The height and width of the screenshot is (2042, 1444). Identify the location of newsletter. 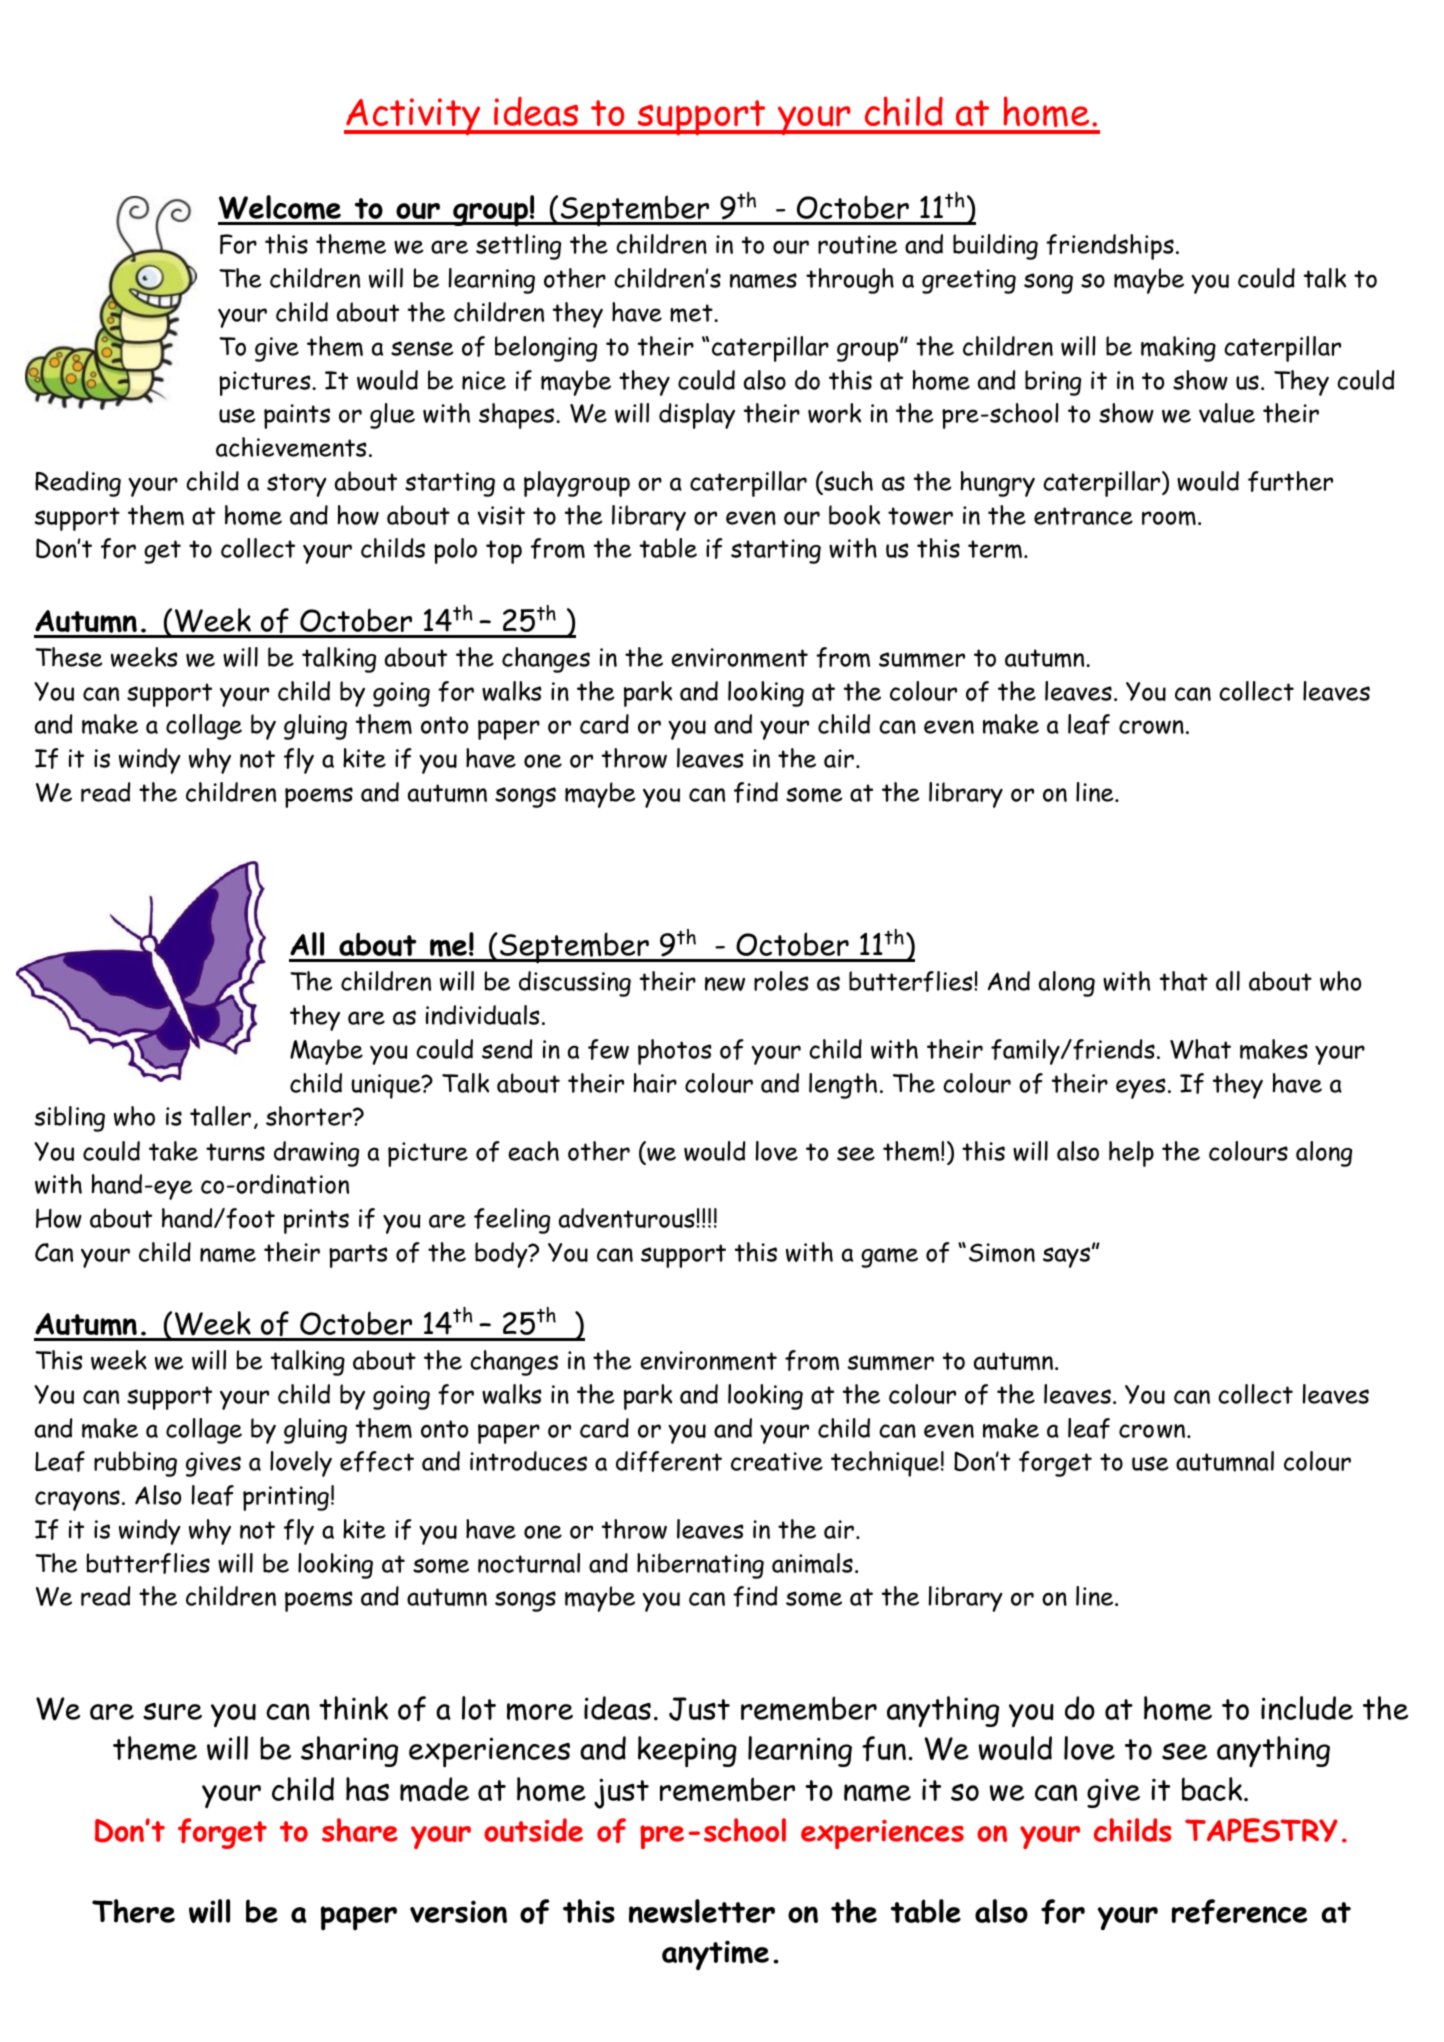
(702, 1911).
